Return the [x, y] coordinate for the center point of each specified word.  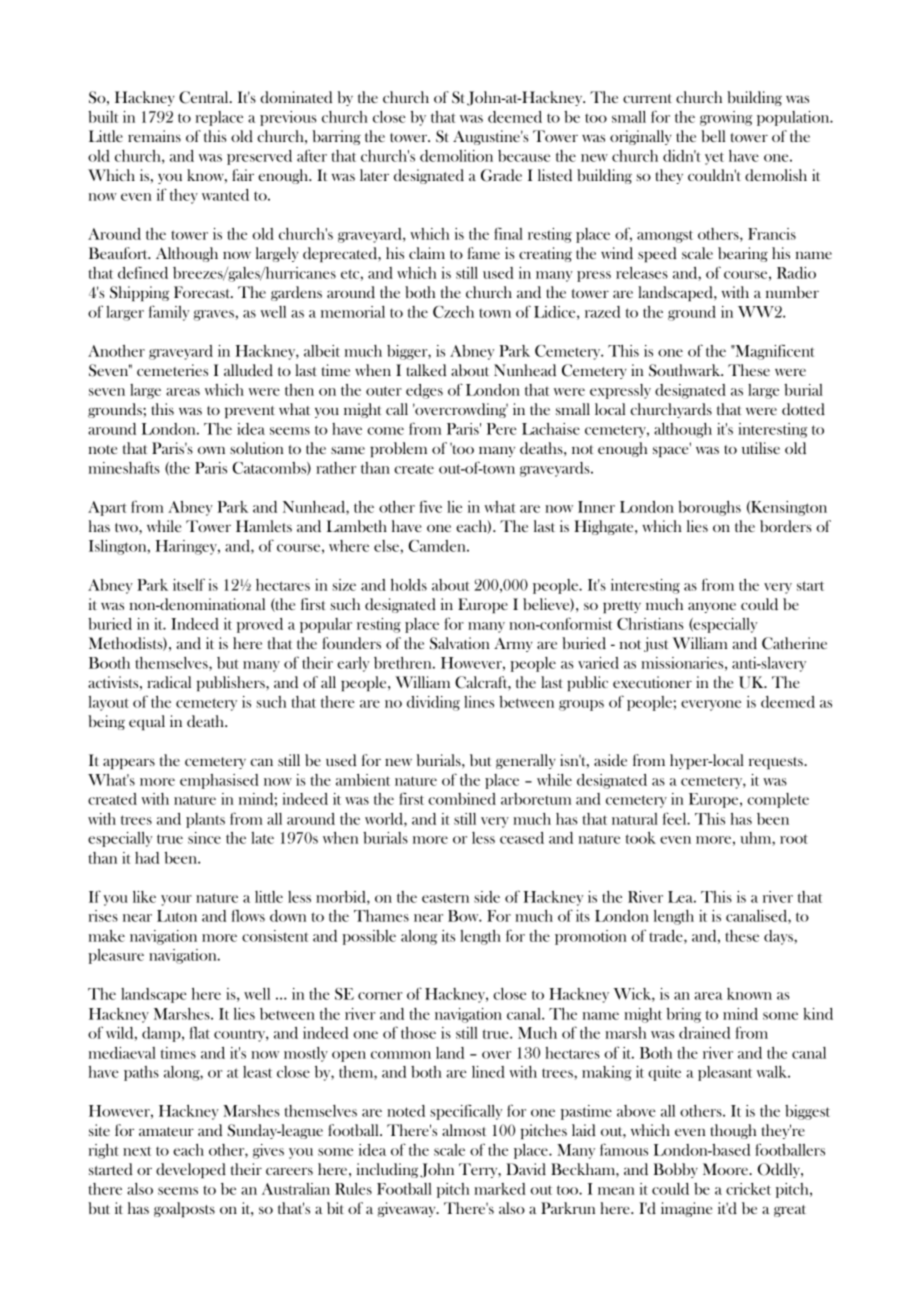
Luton [177, 916]
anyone [712, 607]
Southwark [686, 370]
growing [726, 118]
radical [169, 682]
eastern [445, 898]
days [779, 937]
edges [424, 391]
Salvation [460, 643]
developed [191, 1170]
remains [154, 136]
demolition [456, 156]
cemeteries [172, 370]
